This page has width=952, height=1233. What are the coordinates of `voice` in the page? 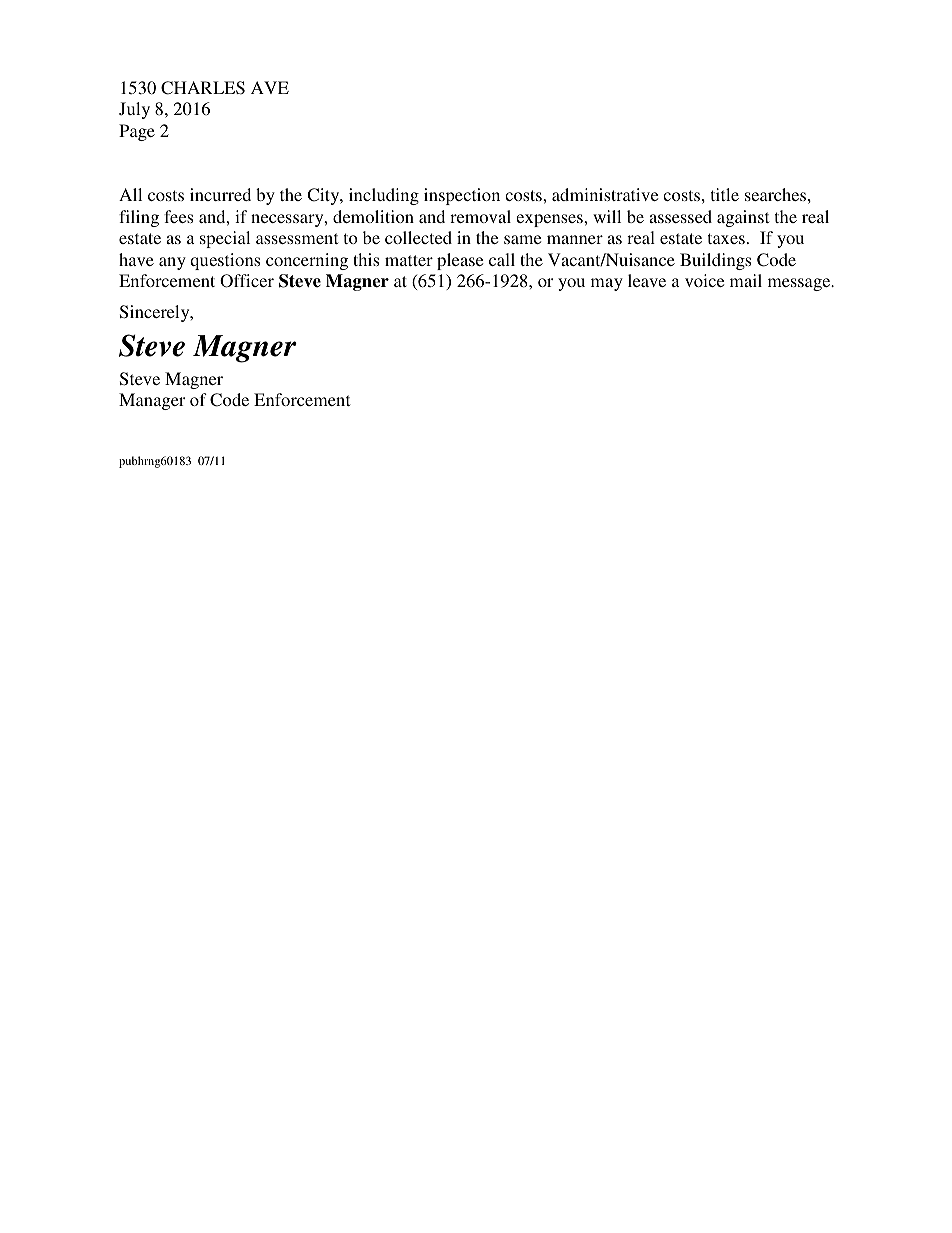 It's located at (704, 280).
